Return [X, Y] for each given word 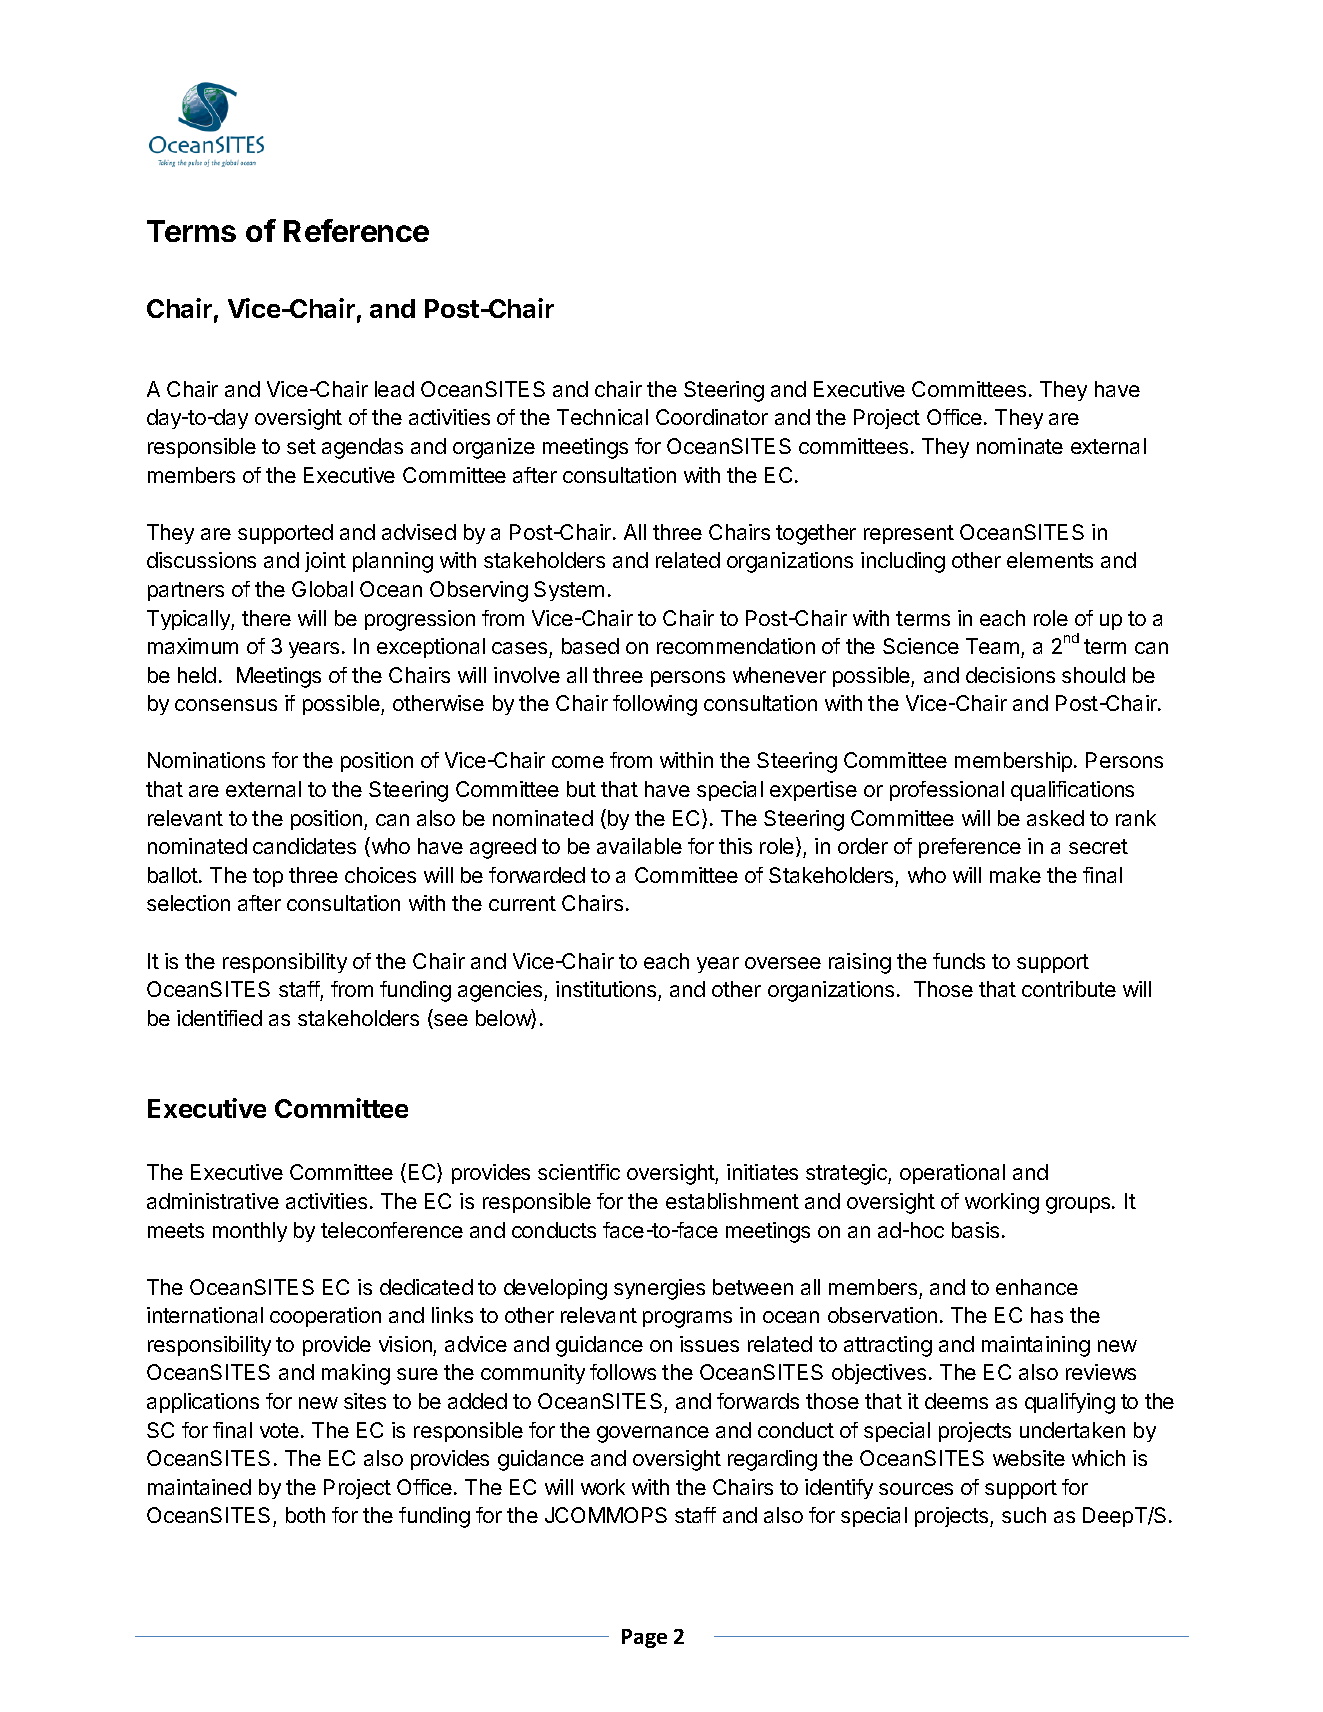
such [1024, 1515]
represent [909, 534]
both [305, 1515]
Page [644, 1638]
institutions [607, 991]
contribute [1069, 989]
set [301, 446]
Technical [602, 417]
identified [219, 1018]
